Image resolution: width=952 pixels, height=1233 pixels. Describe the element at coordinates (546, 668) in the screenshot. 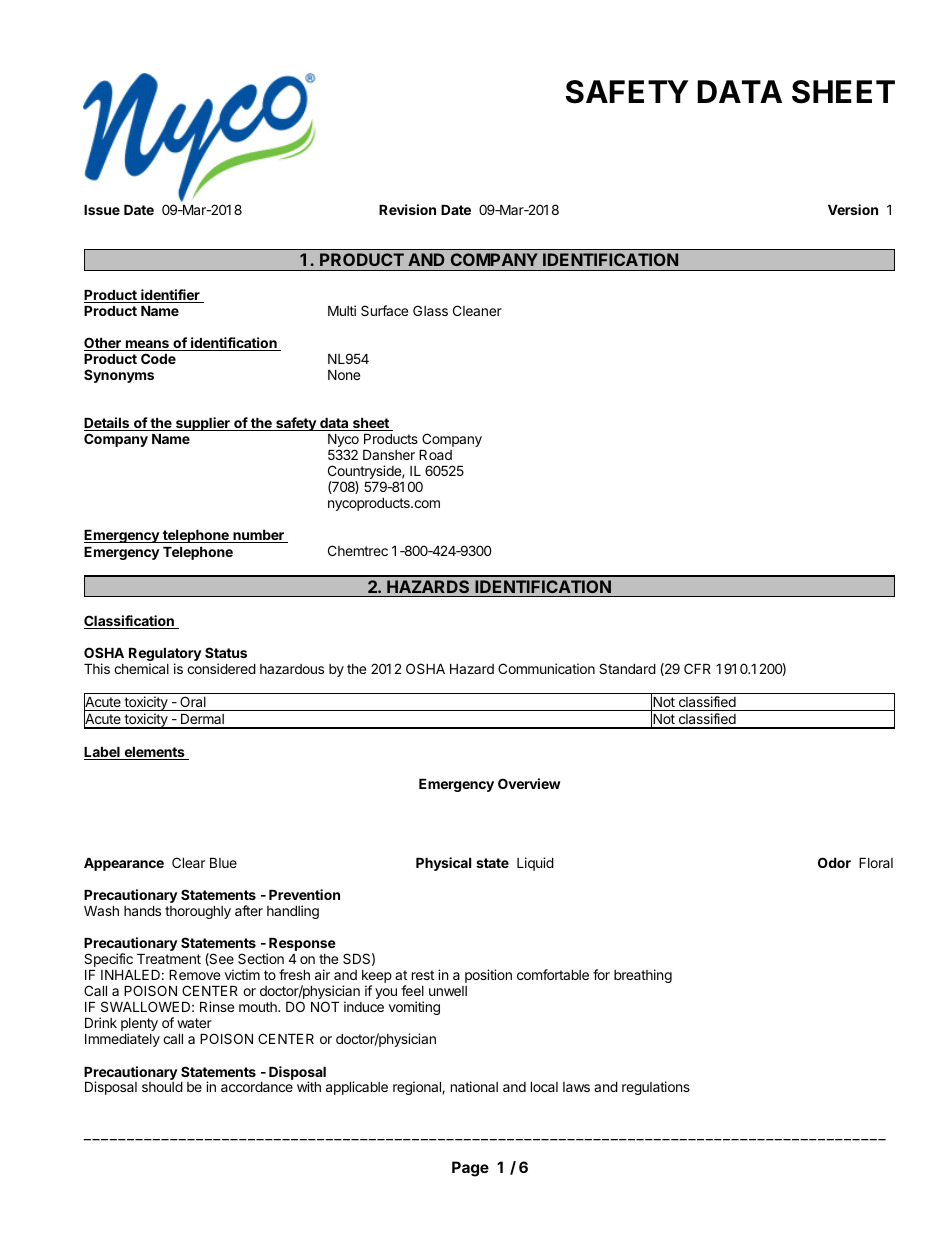

I see `Communication` at that location.
